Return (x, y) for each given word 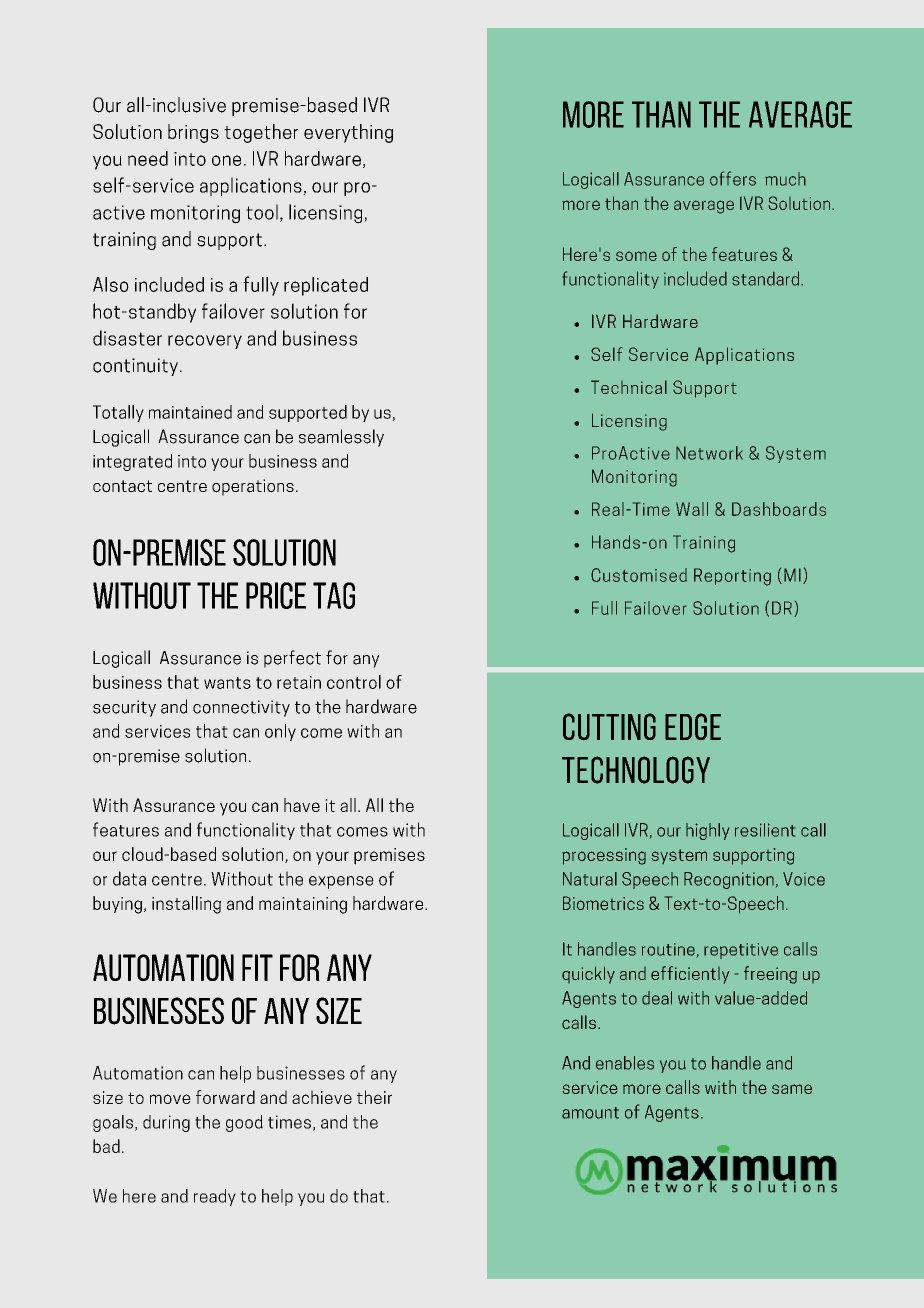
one (226, 160)
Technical (629, 387)
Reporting (732, 577)
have (302, 805)
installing (186, 905)
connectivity (241, 708)
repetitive (741, 951)
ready (215, 1197)
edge (693, 726)
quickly (588, 975)
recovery (205, 342)
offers (733, 178)
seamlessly (341, 438)
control (354, 682)
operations (253, 487)
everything (348, 133)
